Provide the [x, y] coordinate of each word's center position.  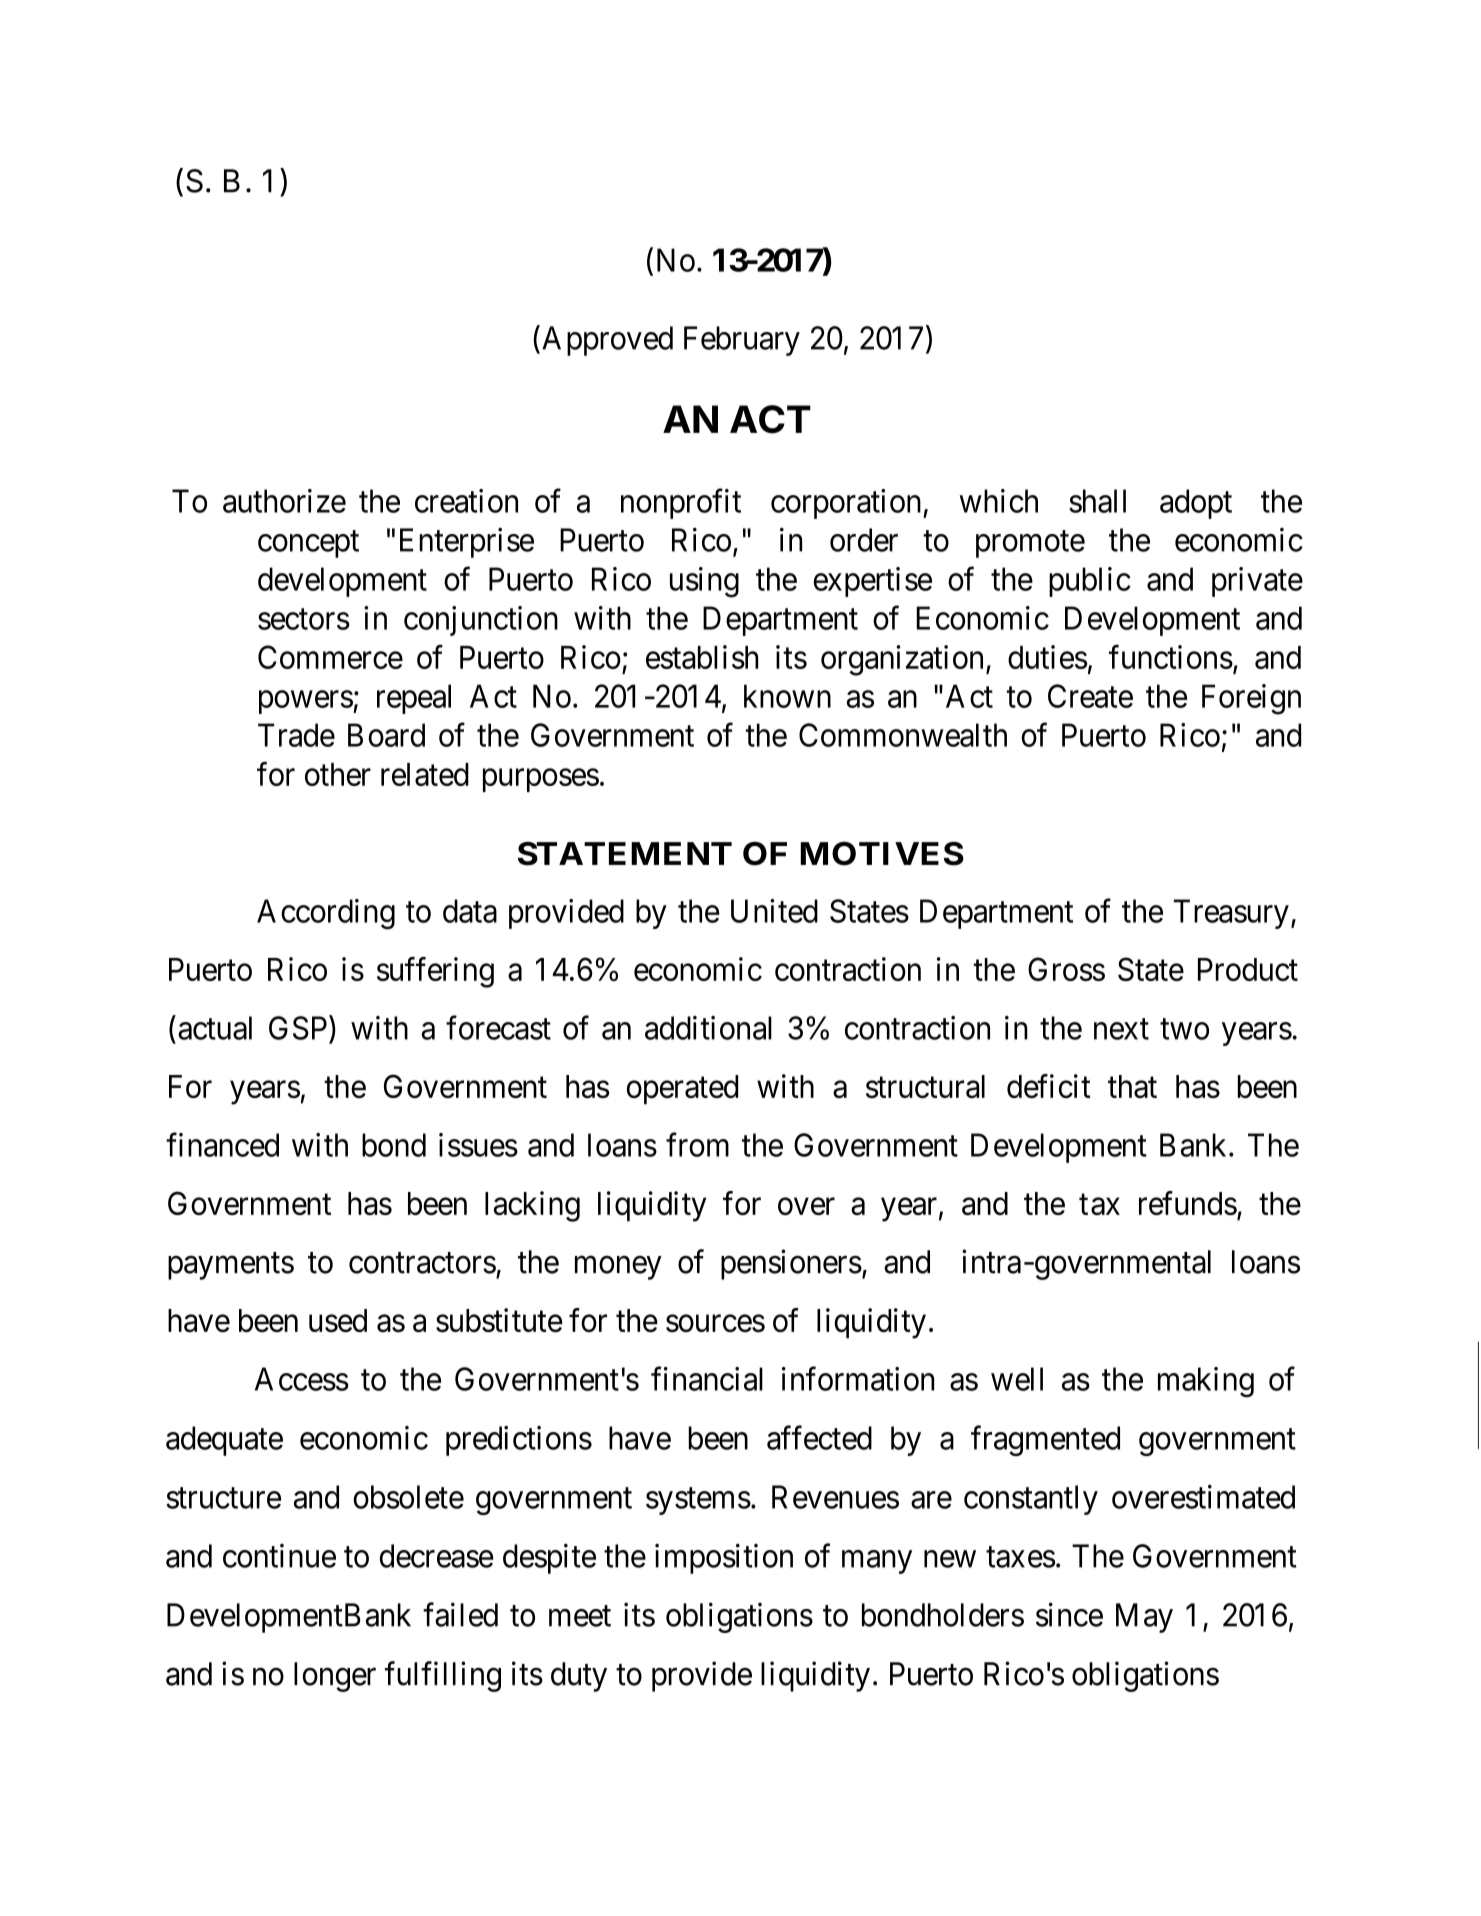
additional [708, 1028]
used [338, 1320]
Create [1090, 696]
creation [466, 501]
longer [335, 1677]
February [742, 341]
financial [707, 1379]
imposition [724, 1558]
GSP [299, 1028]
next [1121, 1029]
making [1206, 1382]
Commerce [330, 657]
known [787, 696]
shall [1097, 501]
